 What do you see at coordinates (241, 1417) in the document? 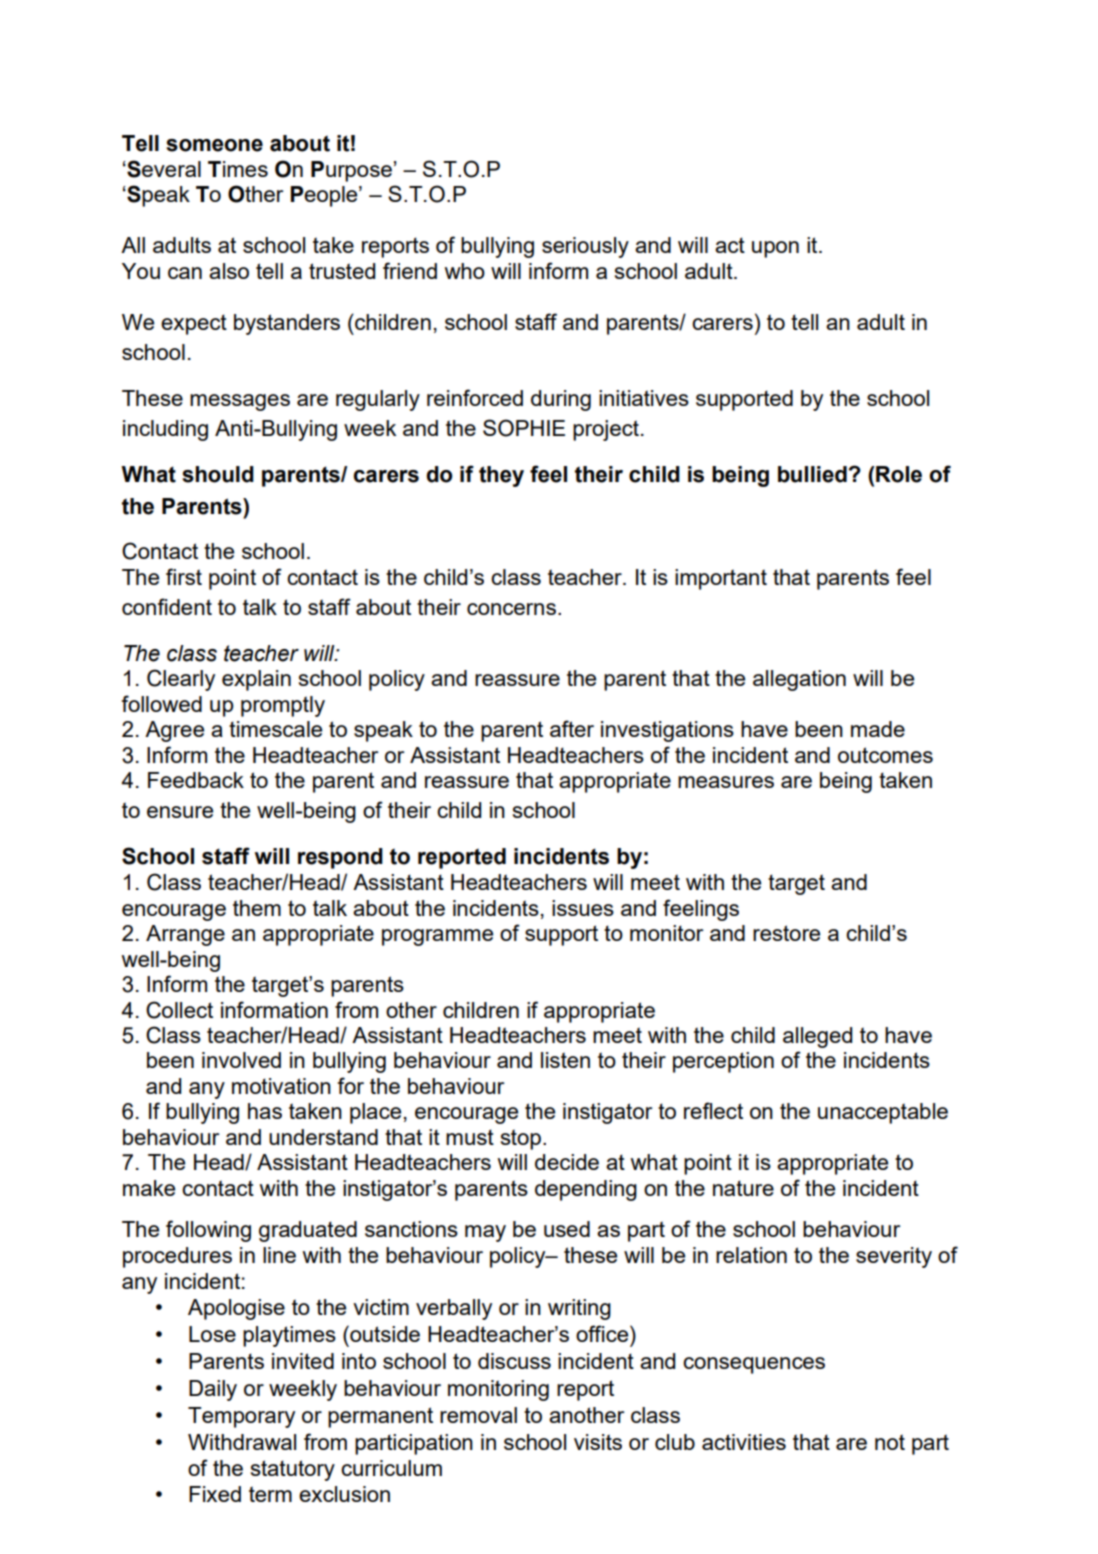
I see `Temporary` at bounding box center [241, 1417].
